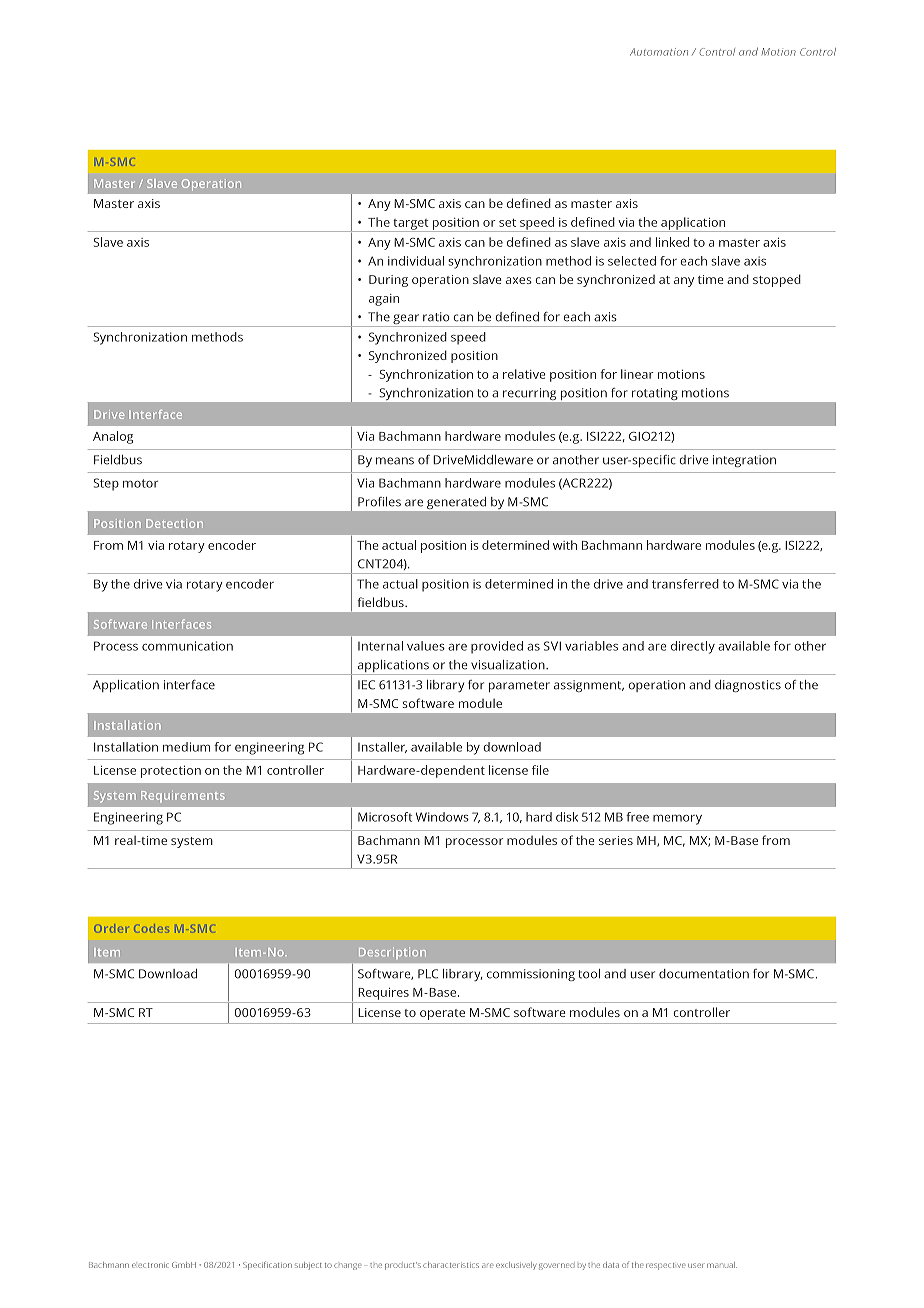 This screenshot has width=924, height=1308. Describe the element at coordinates (411, 225) in the screenshot. I see `target` at that location.
